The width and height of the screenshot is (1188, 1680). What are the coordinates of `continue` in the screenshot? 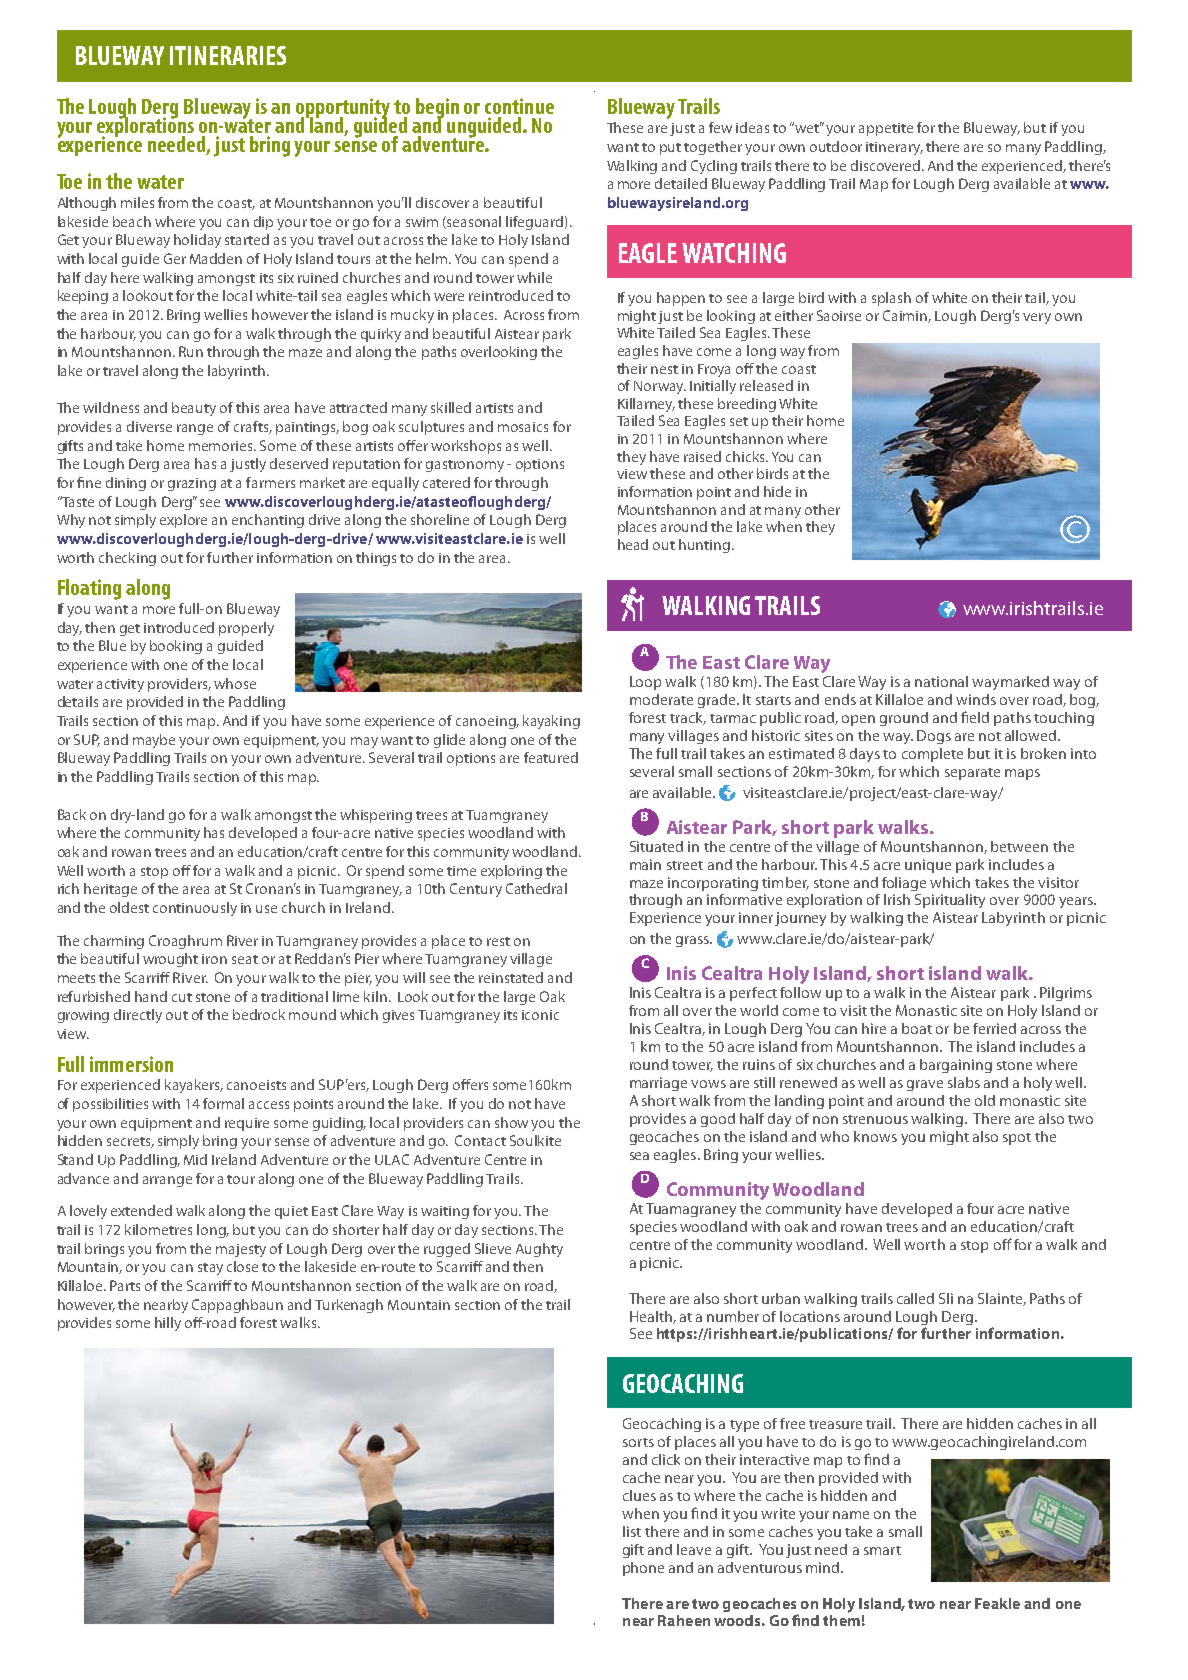 It's located at (519, 106).
